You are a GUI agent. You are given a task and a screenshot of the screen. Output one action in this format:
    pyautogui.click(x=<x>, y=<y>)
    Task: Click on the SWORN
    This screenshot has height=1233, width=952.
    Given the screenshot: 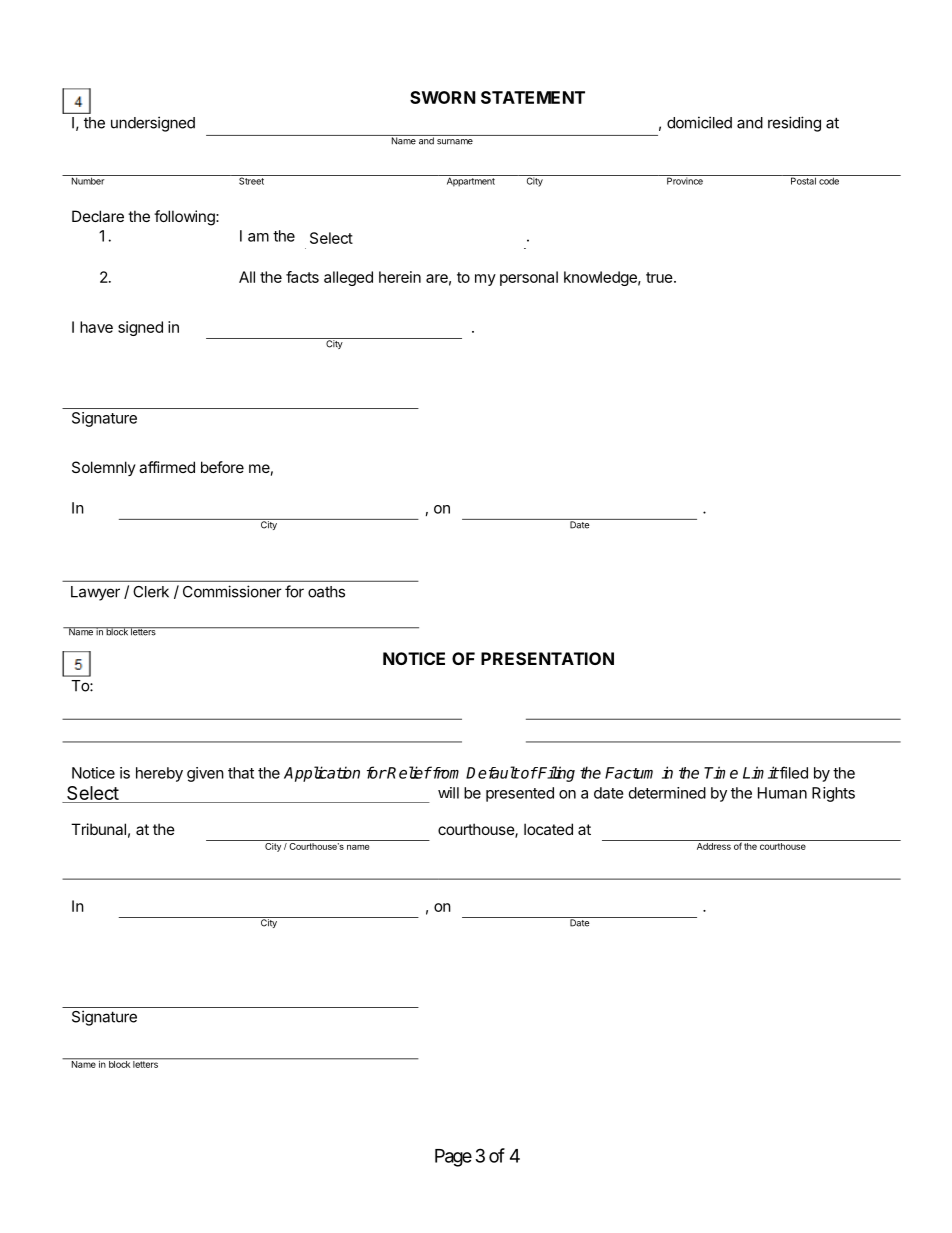 What is the action you would take?
    pyautogui.click(x=443, y=97)
